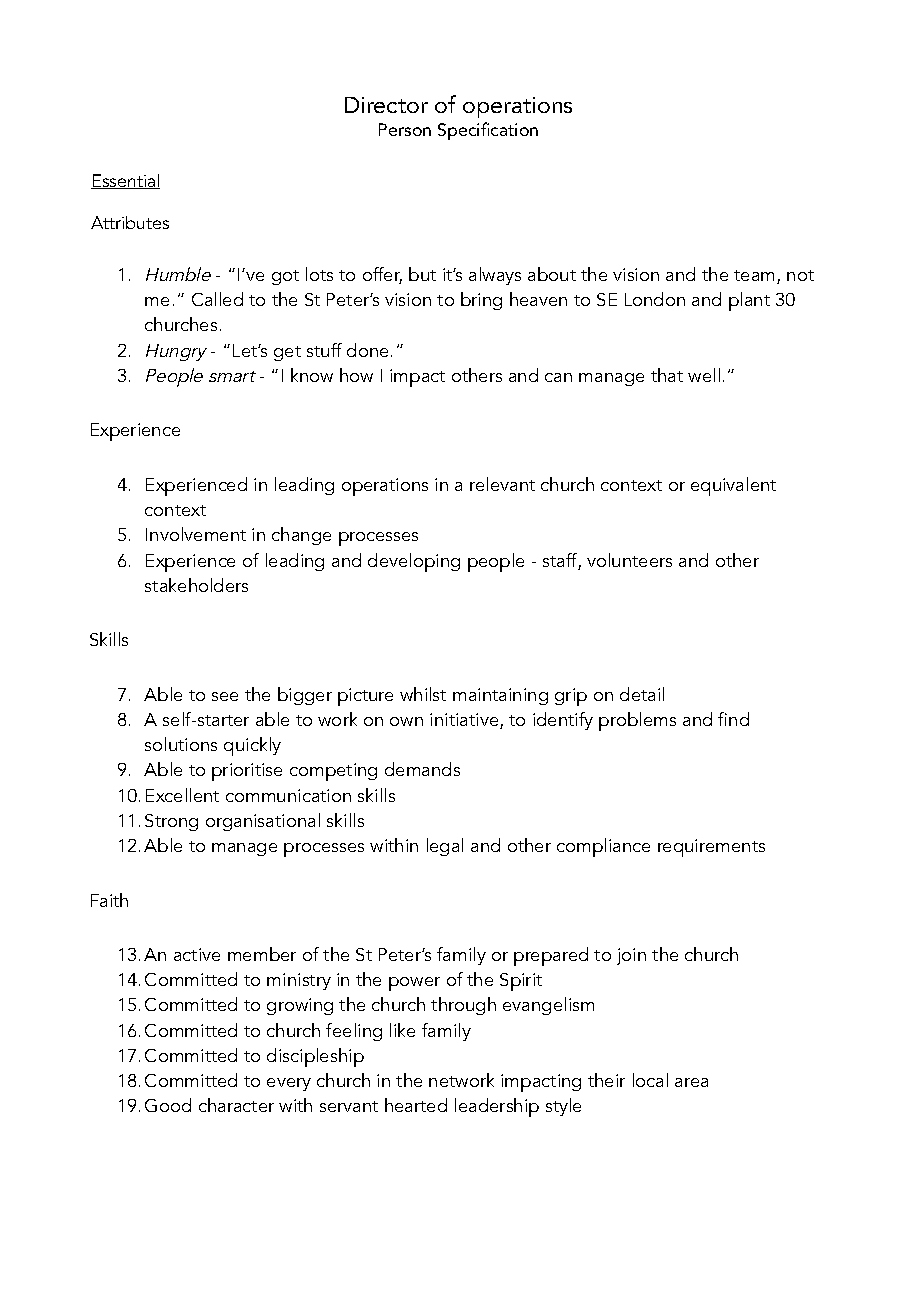 The width and height of the image is (924, 1307). What do you see at coordinates (733, 719) in the image?
I see `find` at bounding box center [733, 719].
